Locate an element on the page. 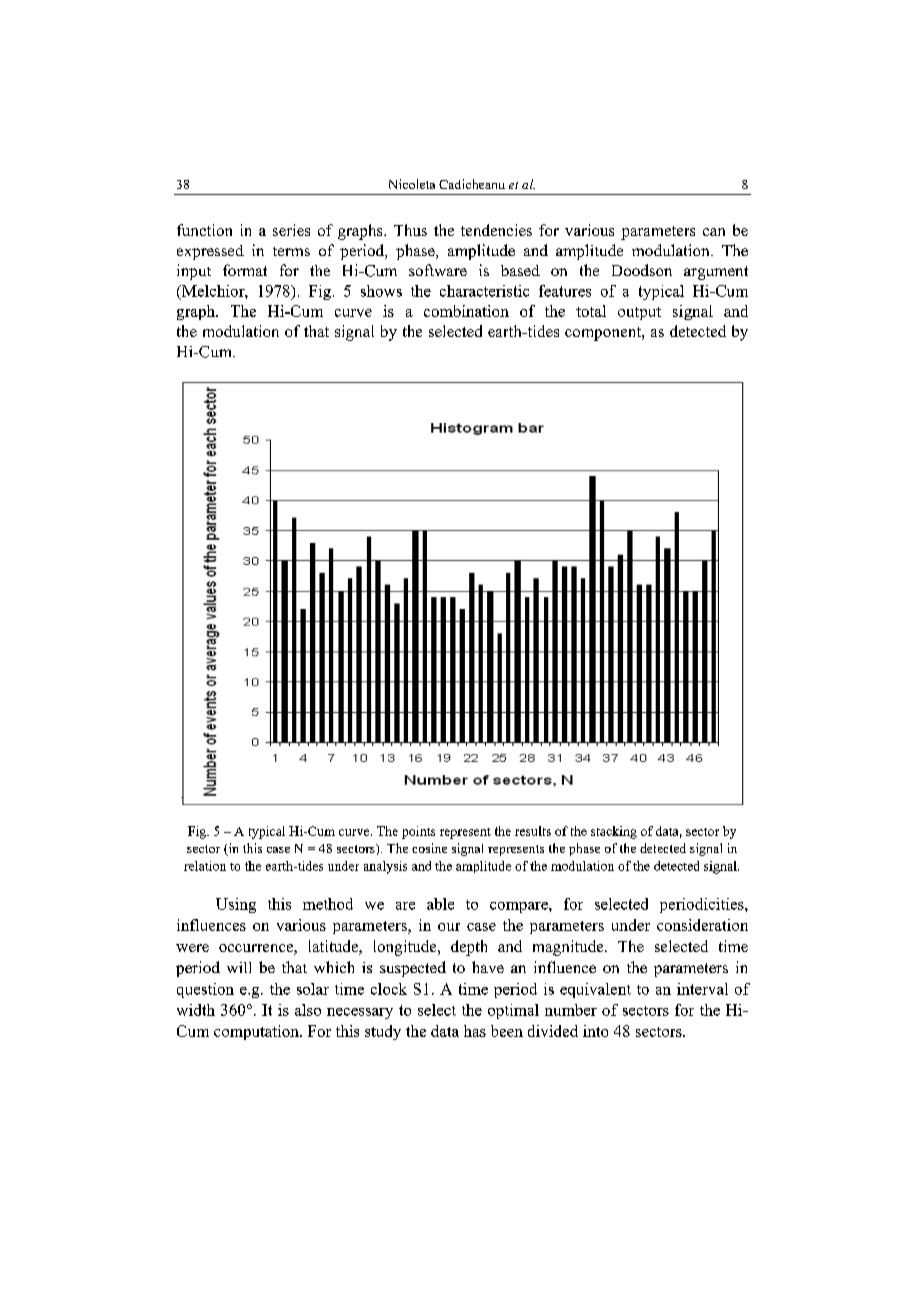 The width and height of the document is (924, 1308). Using is located at coordinates (236, 905).
